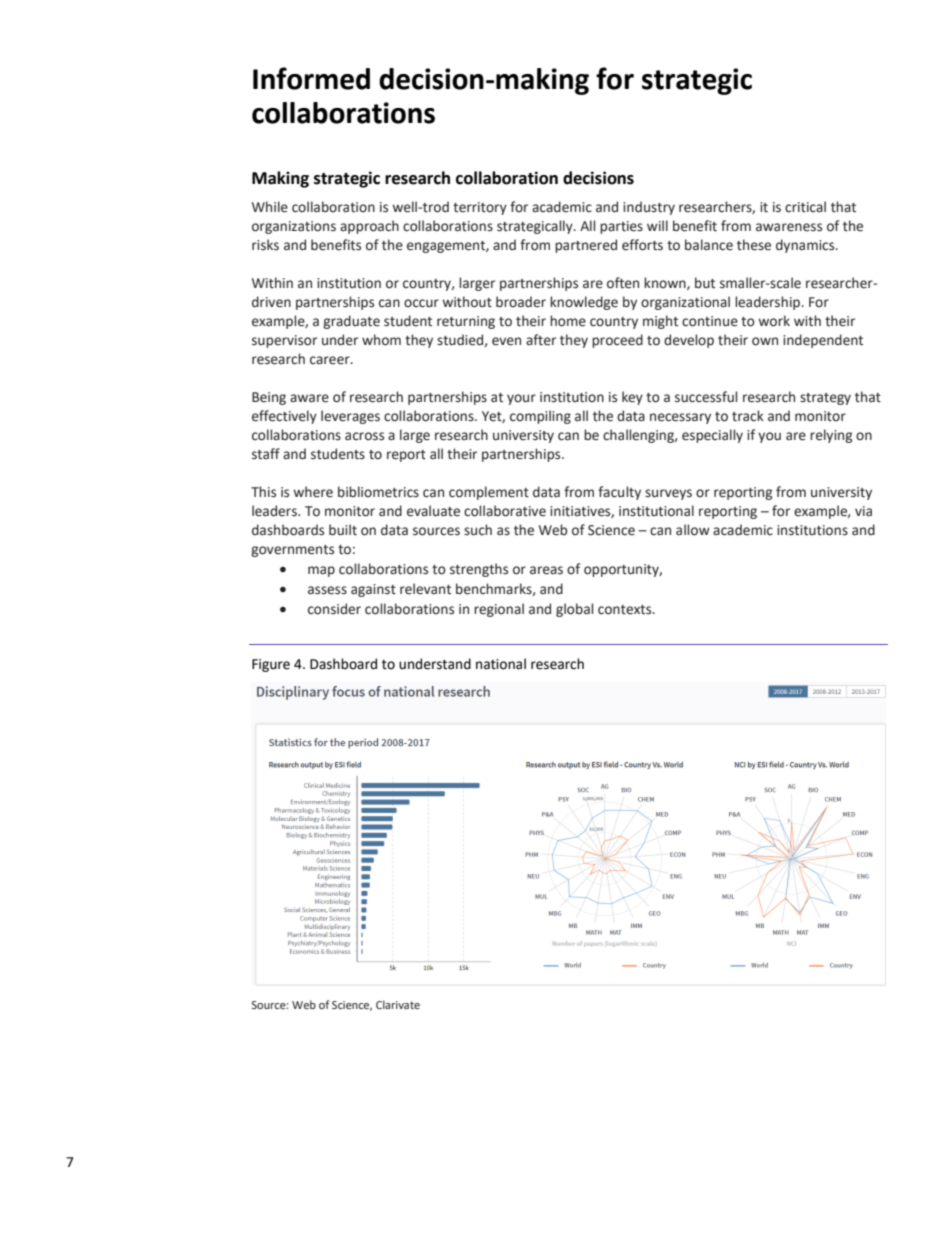  What do you see at coordinates (313, 492) in the screenshot?
I see `where` at bounding box center [313, 492].
